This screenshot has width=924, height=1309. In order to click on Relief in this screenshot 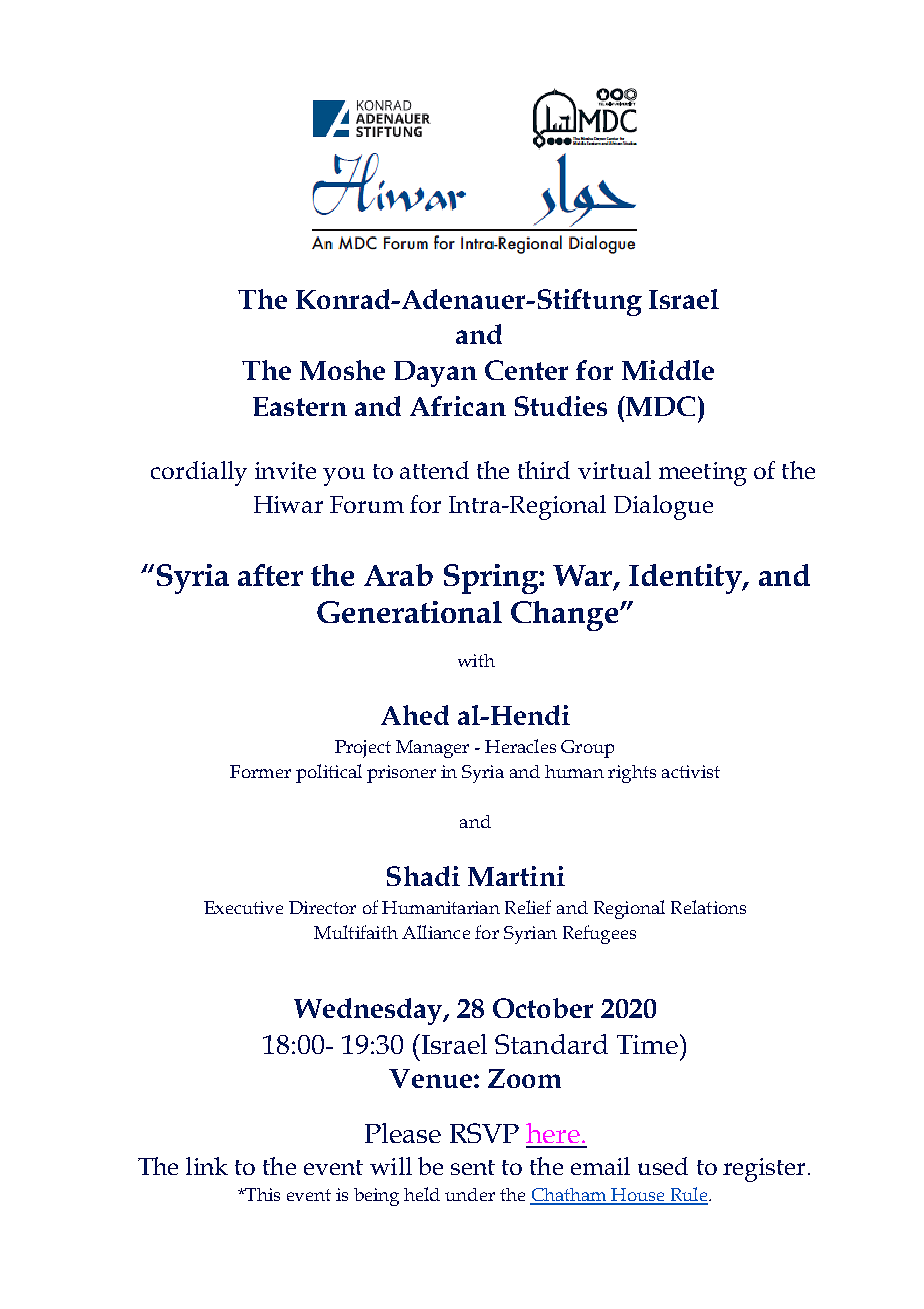, I will do `click(528, 907)`.
